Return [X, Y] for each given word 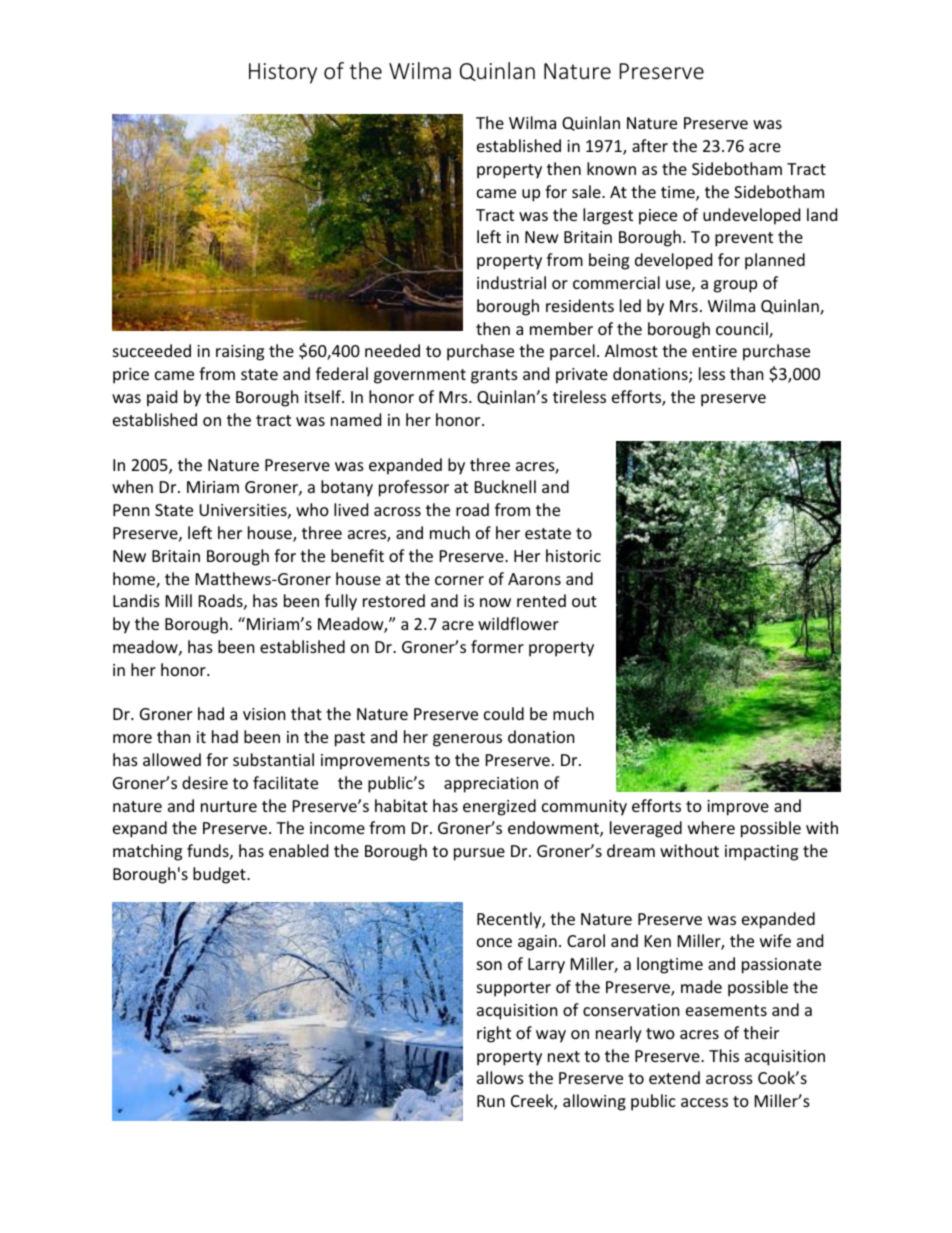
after [650, 145]
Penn [131, 510]
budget [220, 875]
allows [500, 1077]
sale [587, 191]
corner [459, 580]
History [283, 73]
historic [573, 555]
